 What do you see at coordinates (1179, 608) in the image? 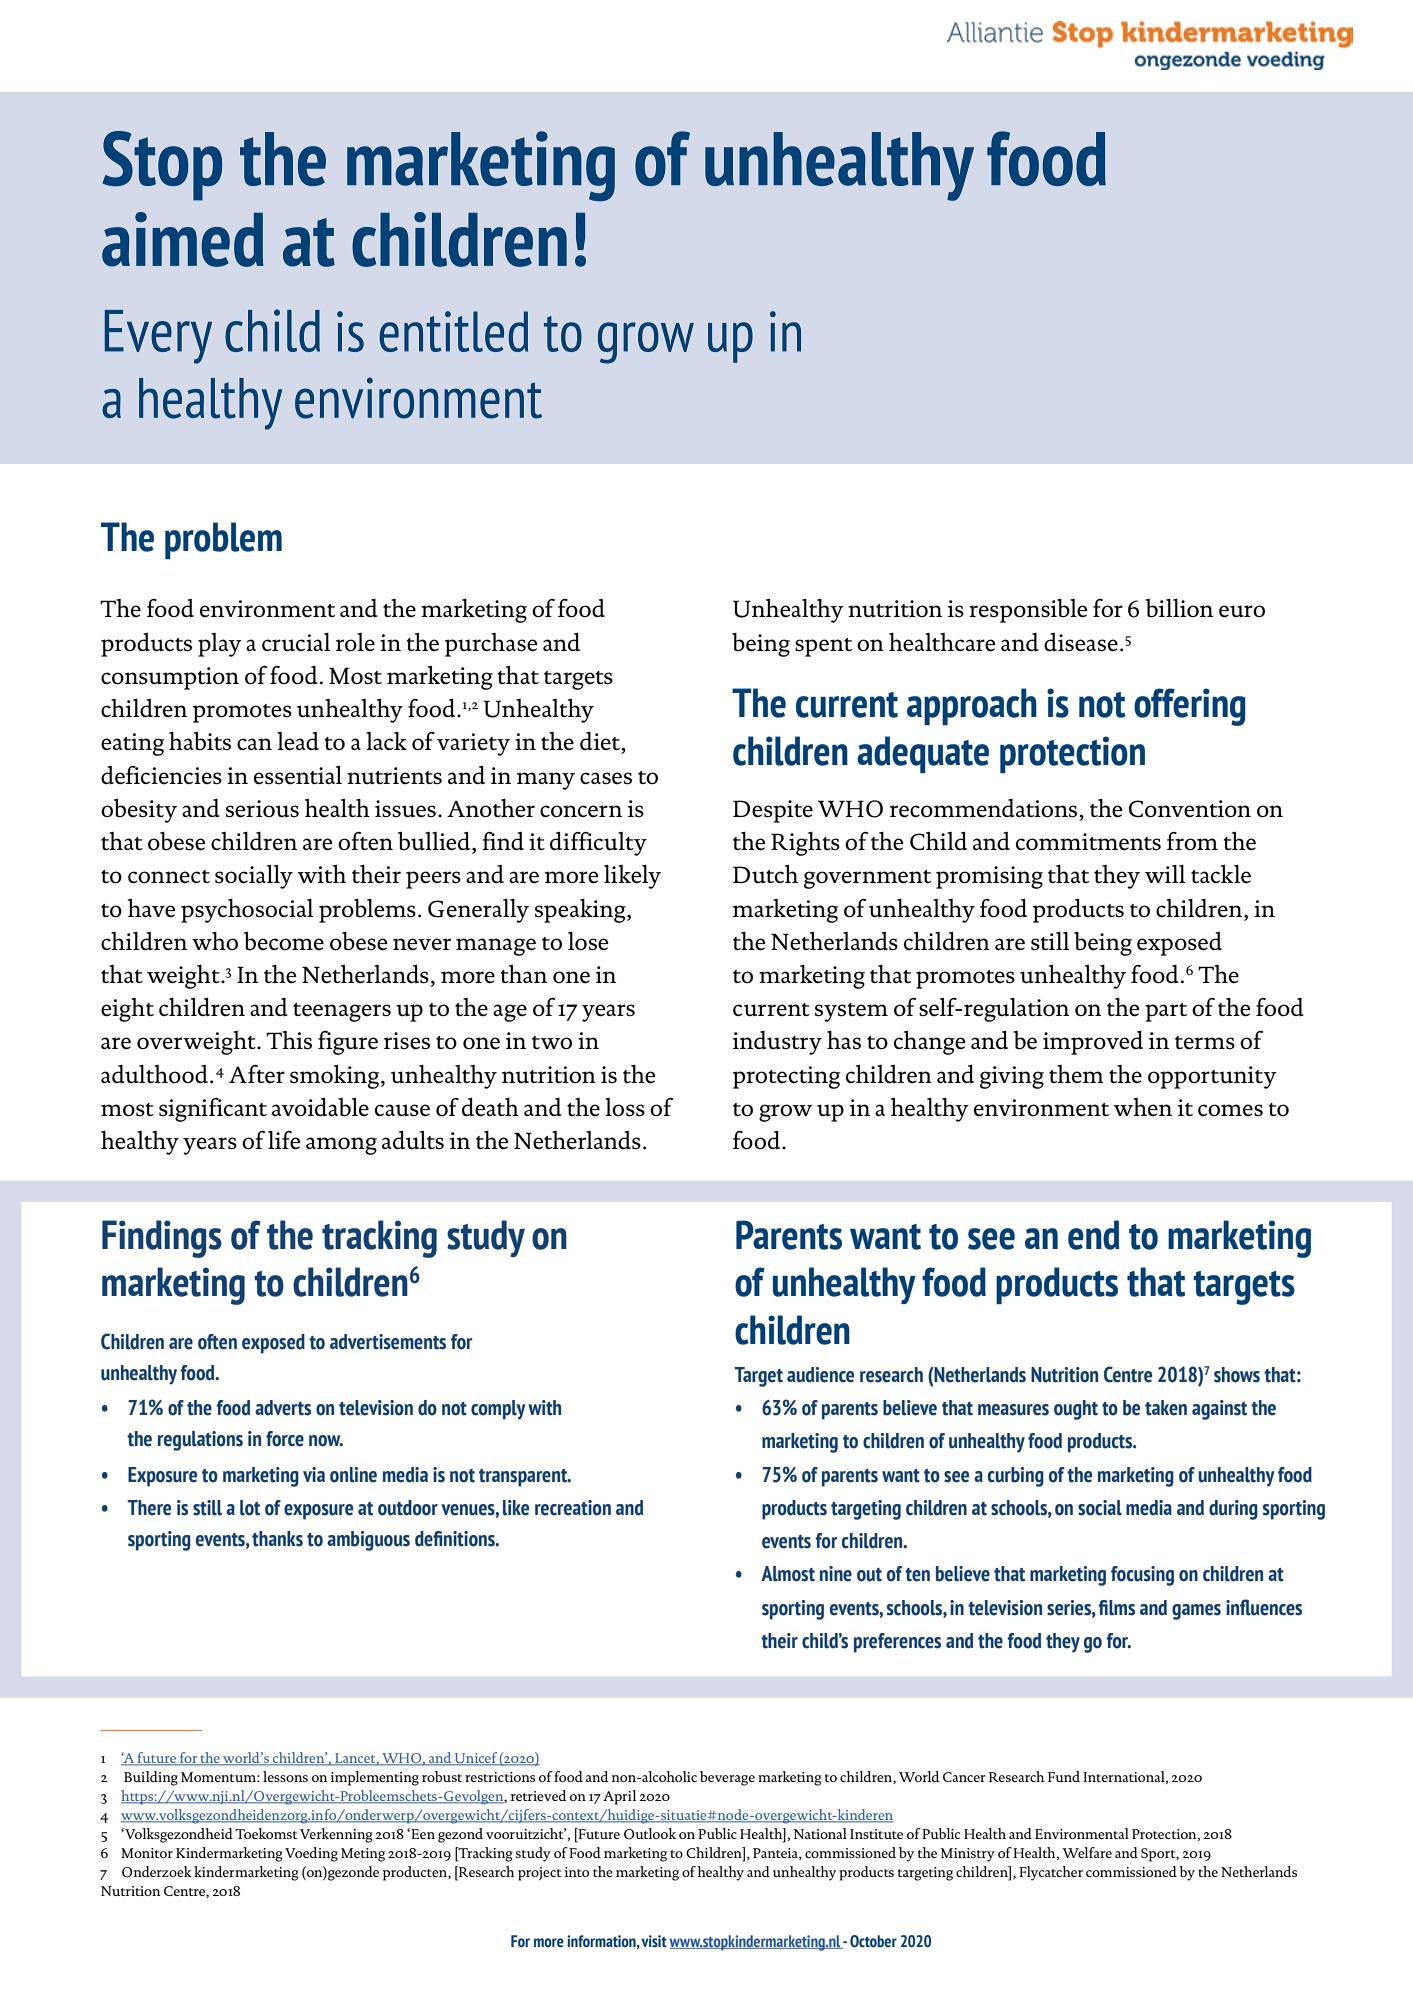
I see `billion` at bounding box center [1179, 608].
